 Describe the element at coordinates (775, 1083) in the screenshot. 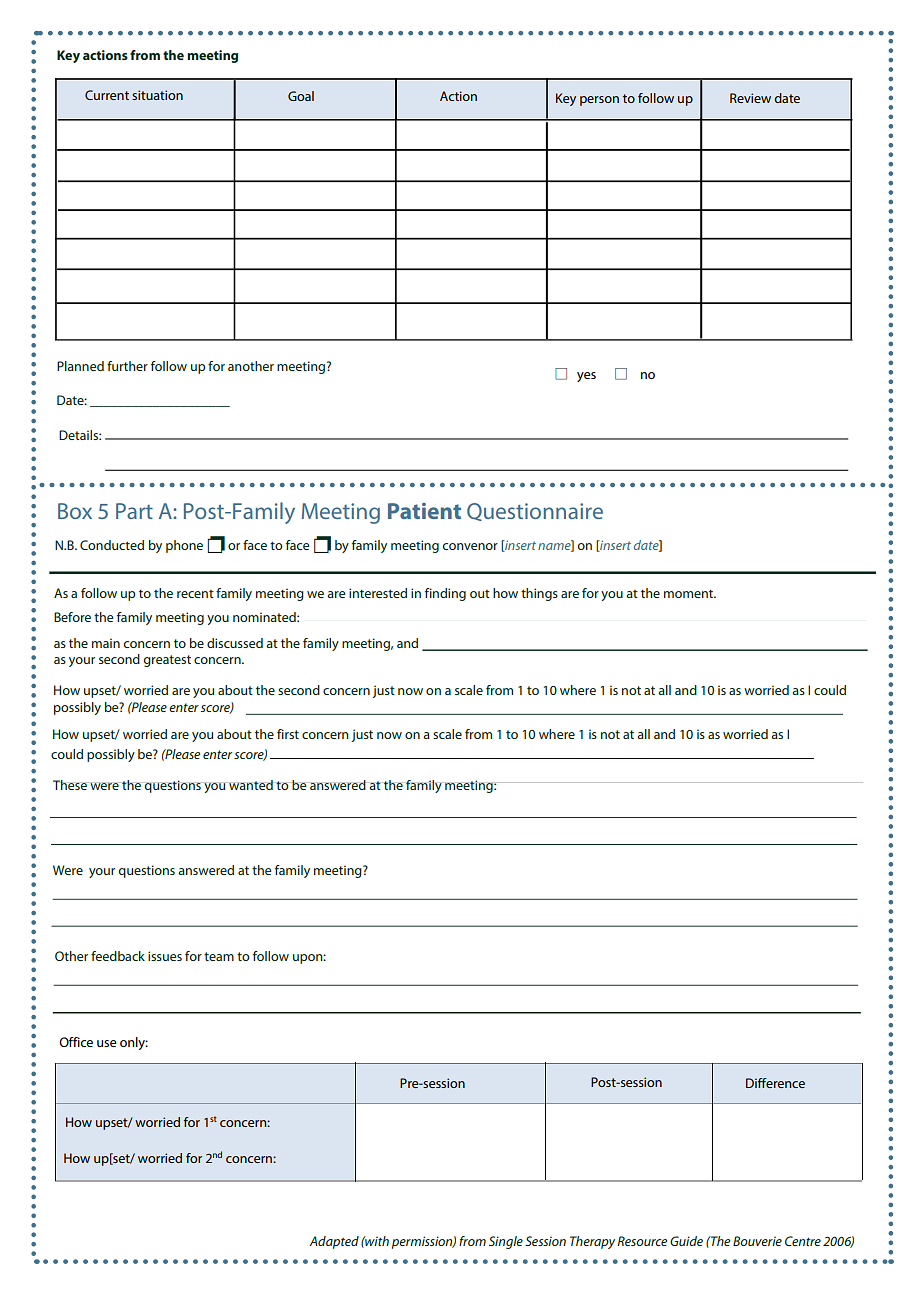

I see `Difference` at that location.
